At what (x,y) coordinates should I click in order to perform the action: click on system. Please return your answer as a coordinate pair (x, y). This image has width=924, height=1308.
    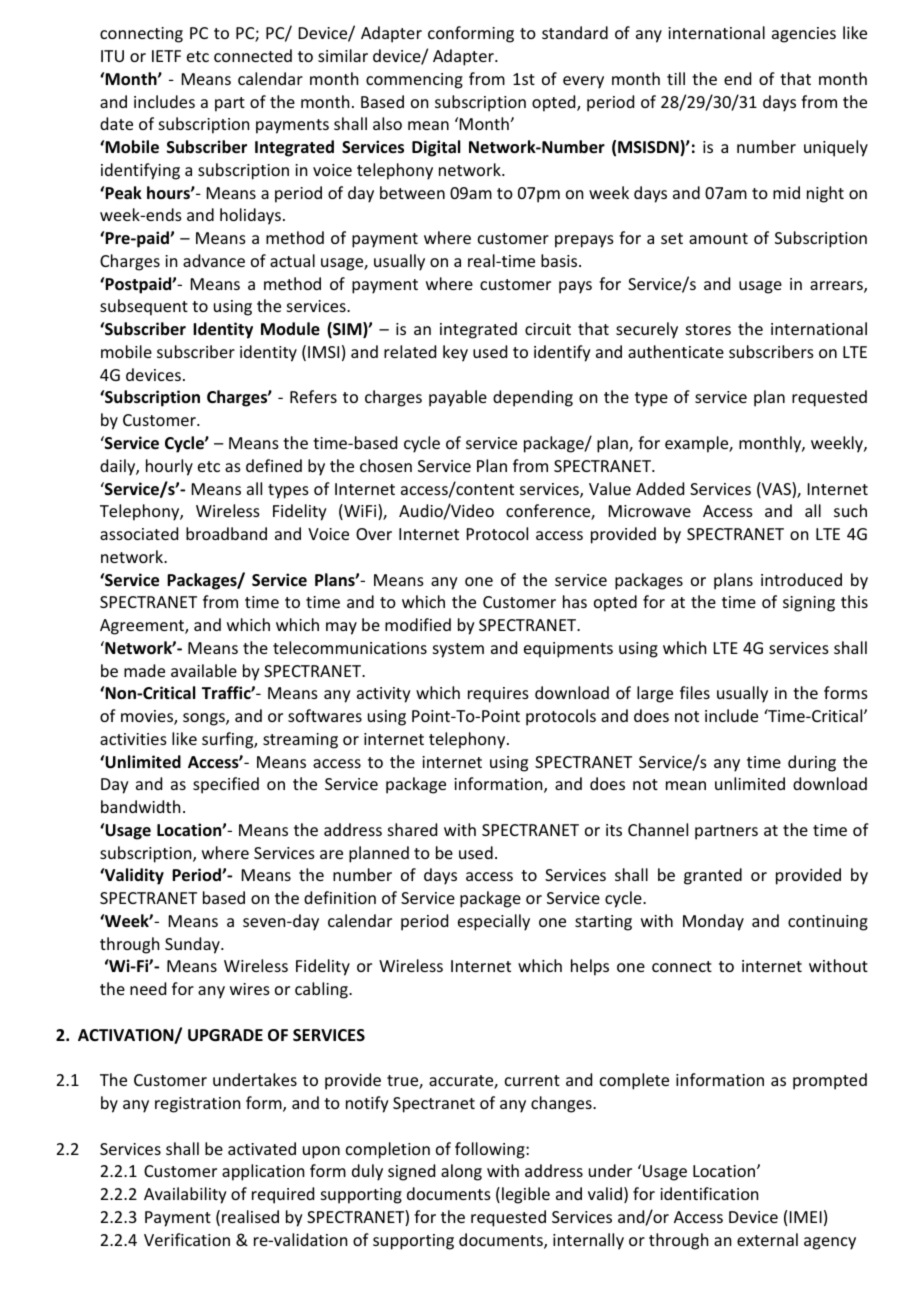
    Looking at the image, I should click on (458, 650).
